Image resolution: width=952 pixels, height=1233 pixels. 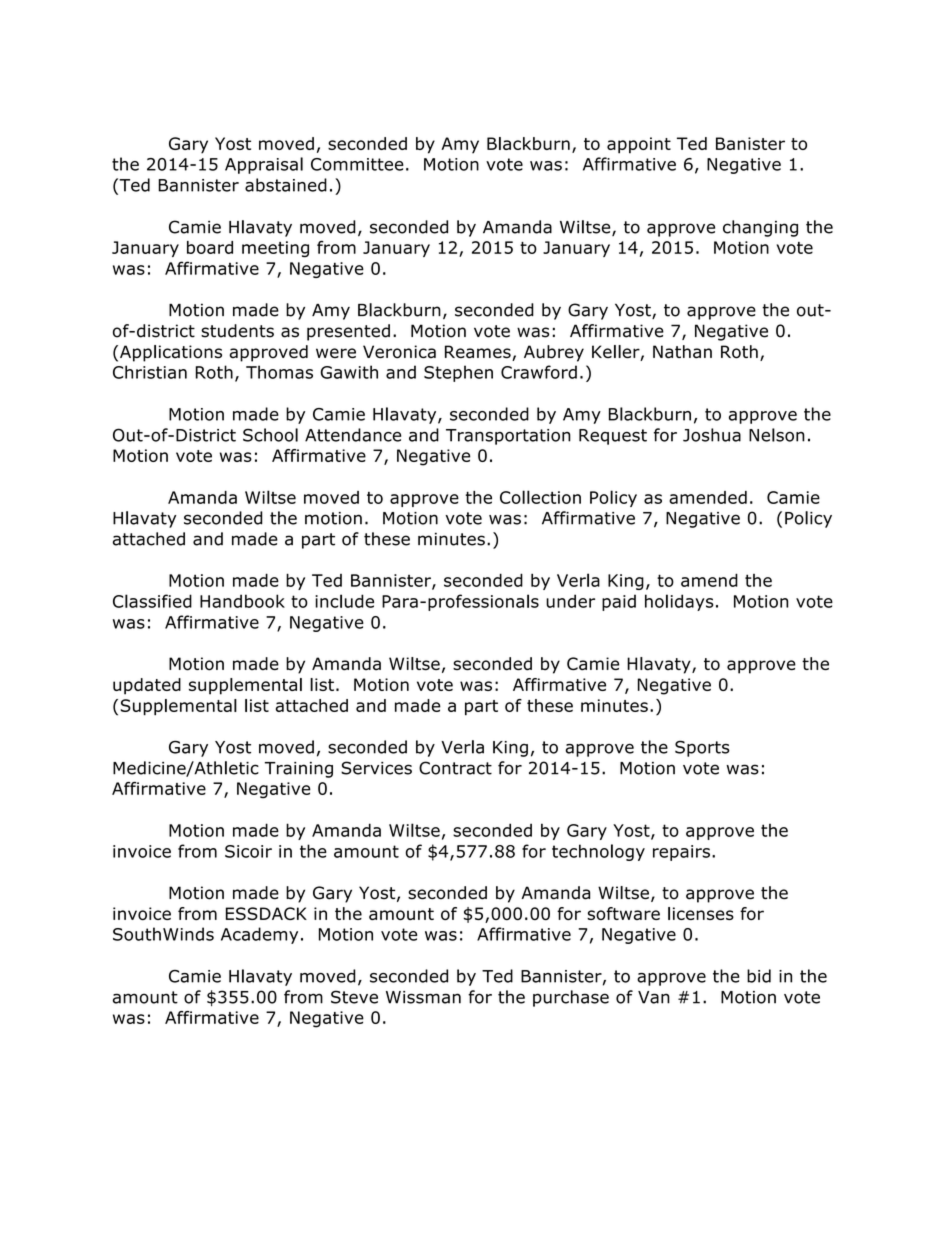 I want to click on Training, so click(x=299, y=770).
